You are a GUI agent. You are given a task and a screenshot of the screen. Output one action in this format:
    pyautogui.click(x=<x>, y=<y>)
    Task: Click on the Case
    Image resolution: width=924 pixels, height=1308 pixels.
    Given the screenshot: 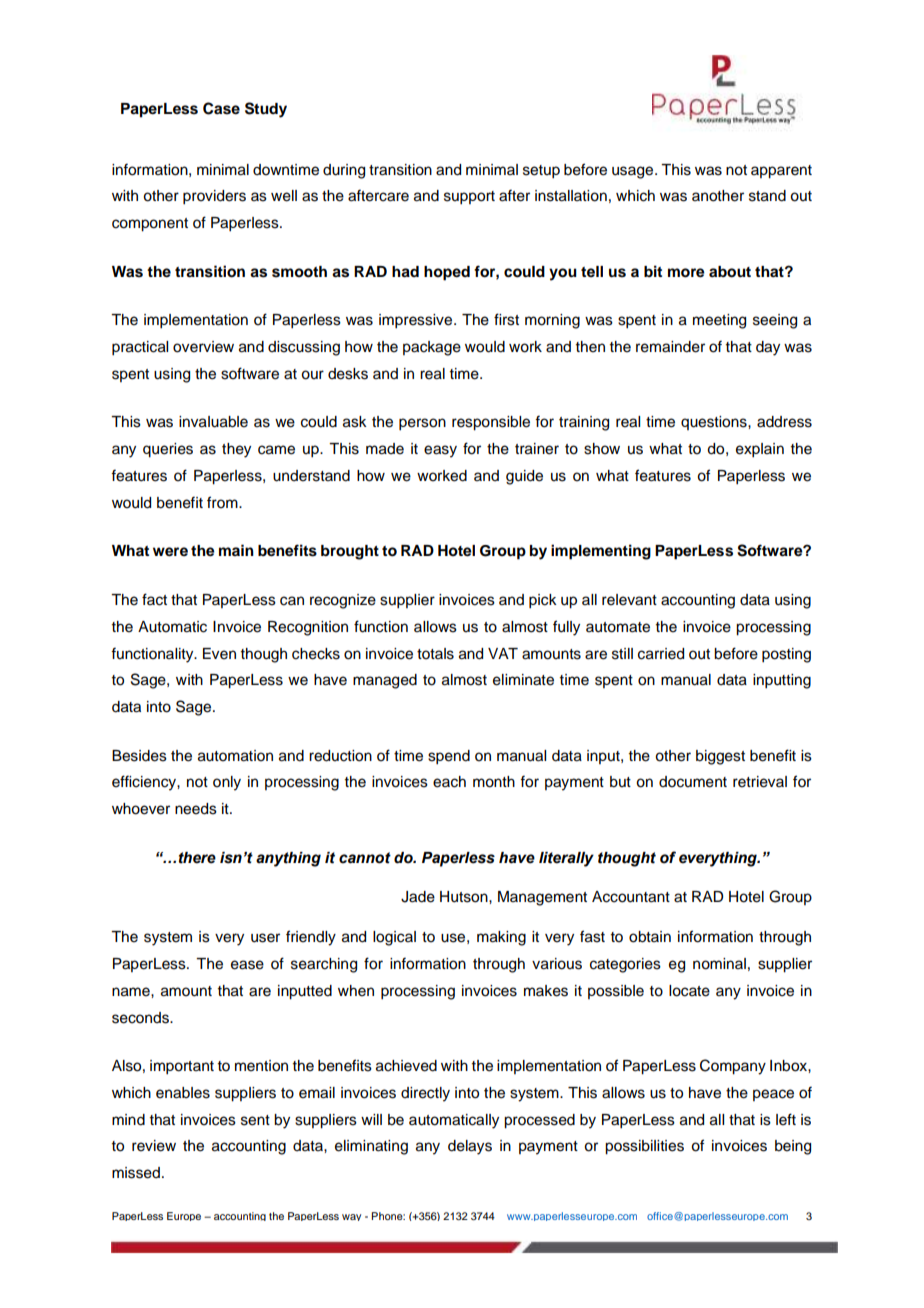 What is the action you would take?
    pyautogui.click(x=221, y=108)
